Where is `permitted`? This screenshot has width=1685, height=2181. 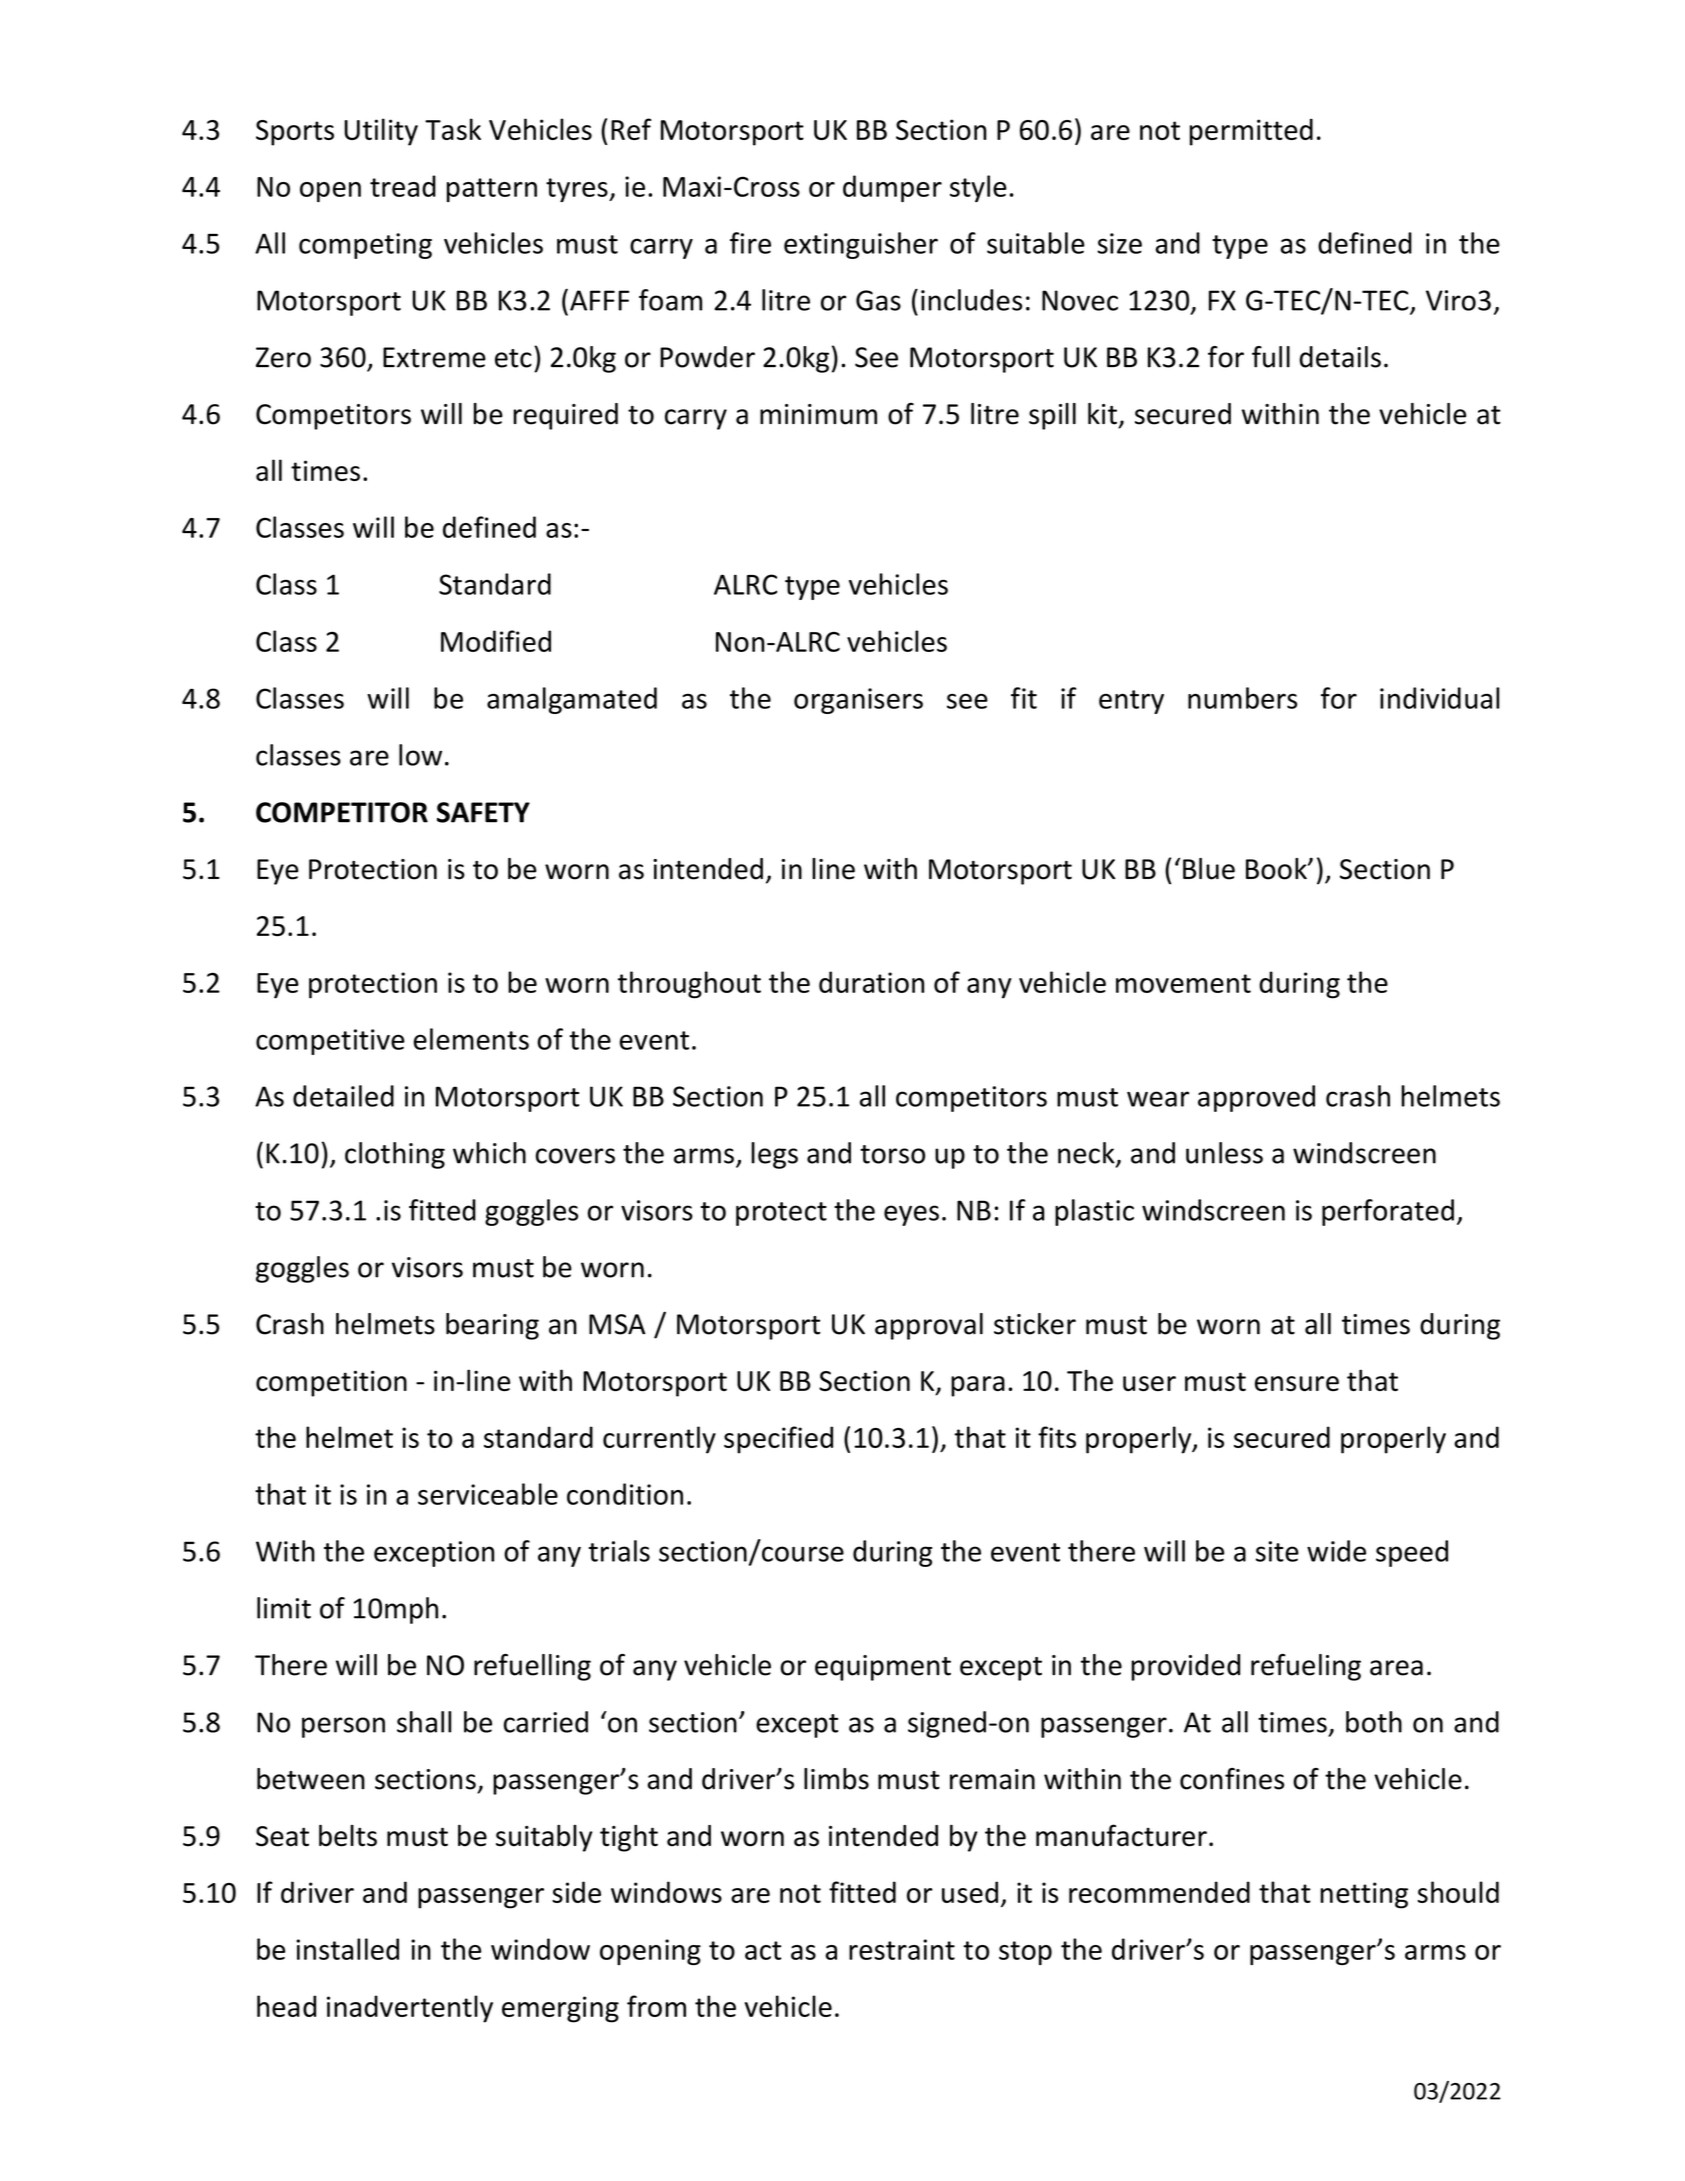 permitted is located at coordinates (1251, 132).
